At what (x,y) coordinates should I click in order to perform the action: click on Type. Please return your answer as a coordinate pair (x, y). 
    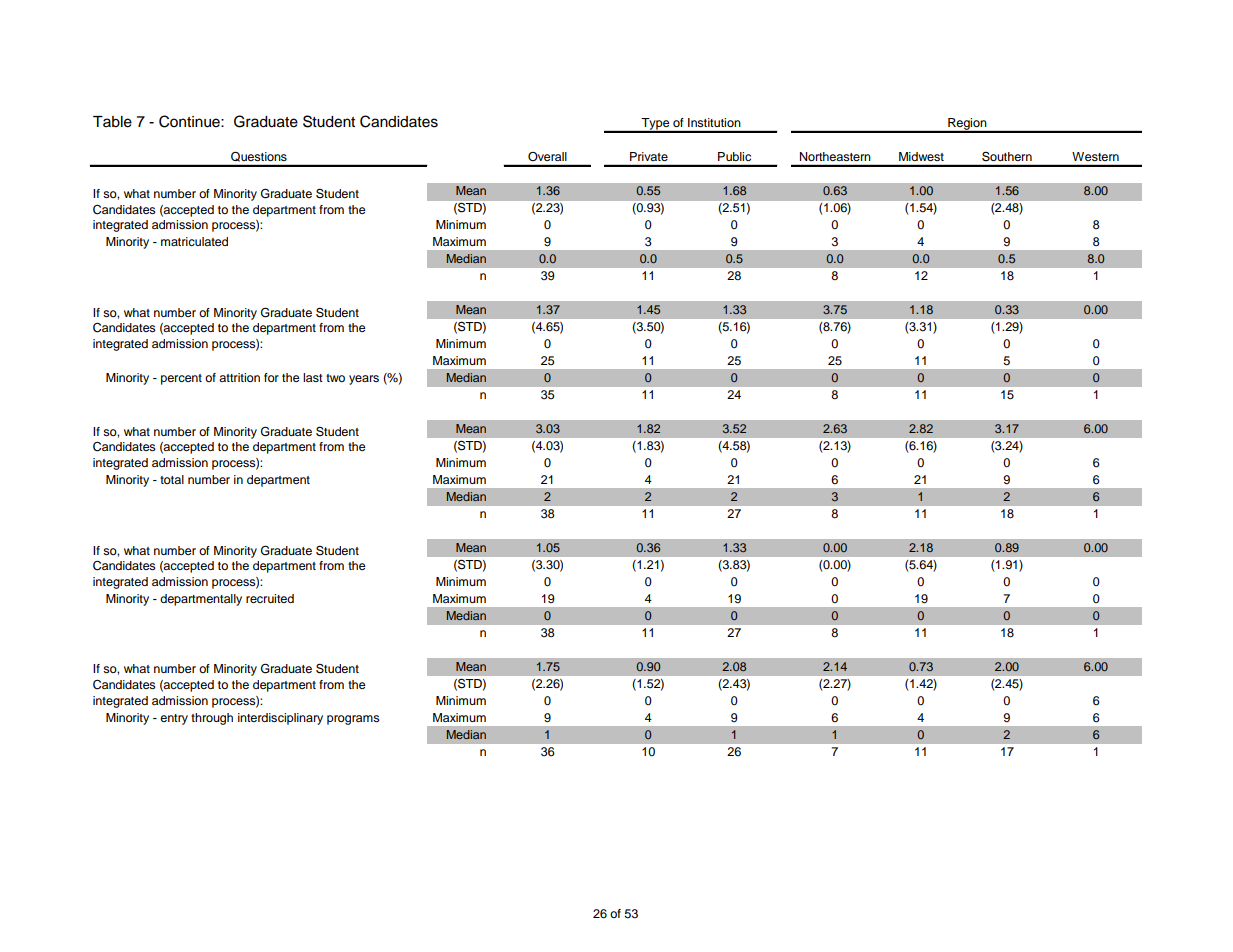
    Looking at the image, I should click on (656, 125).
